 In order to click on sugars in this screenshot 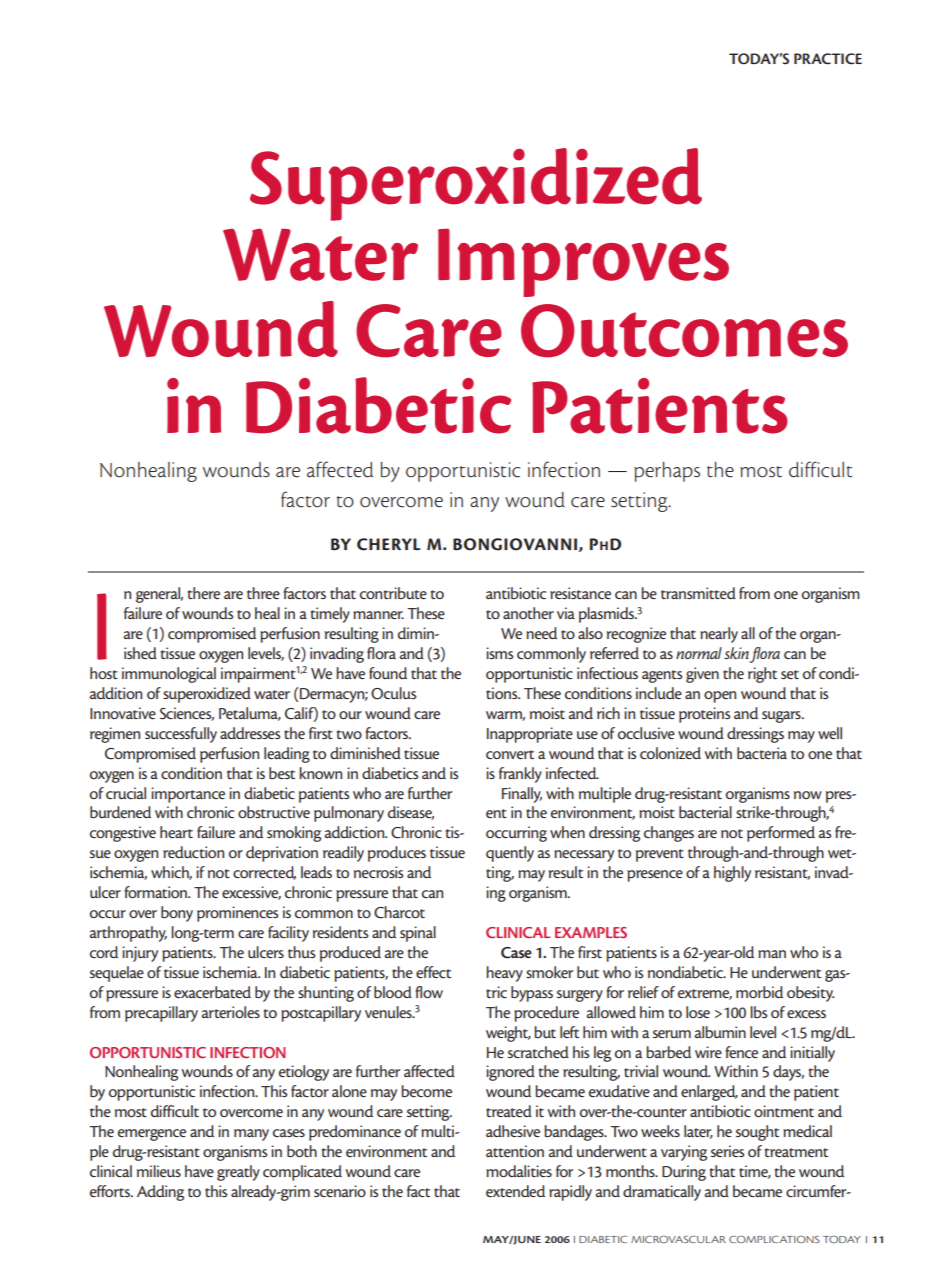, I will do `click(782, 717)`.
